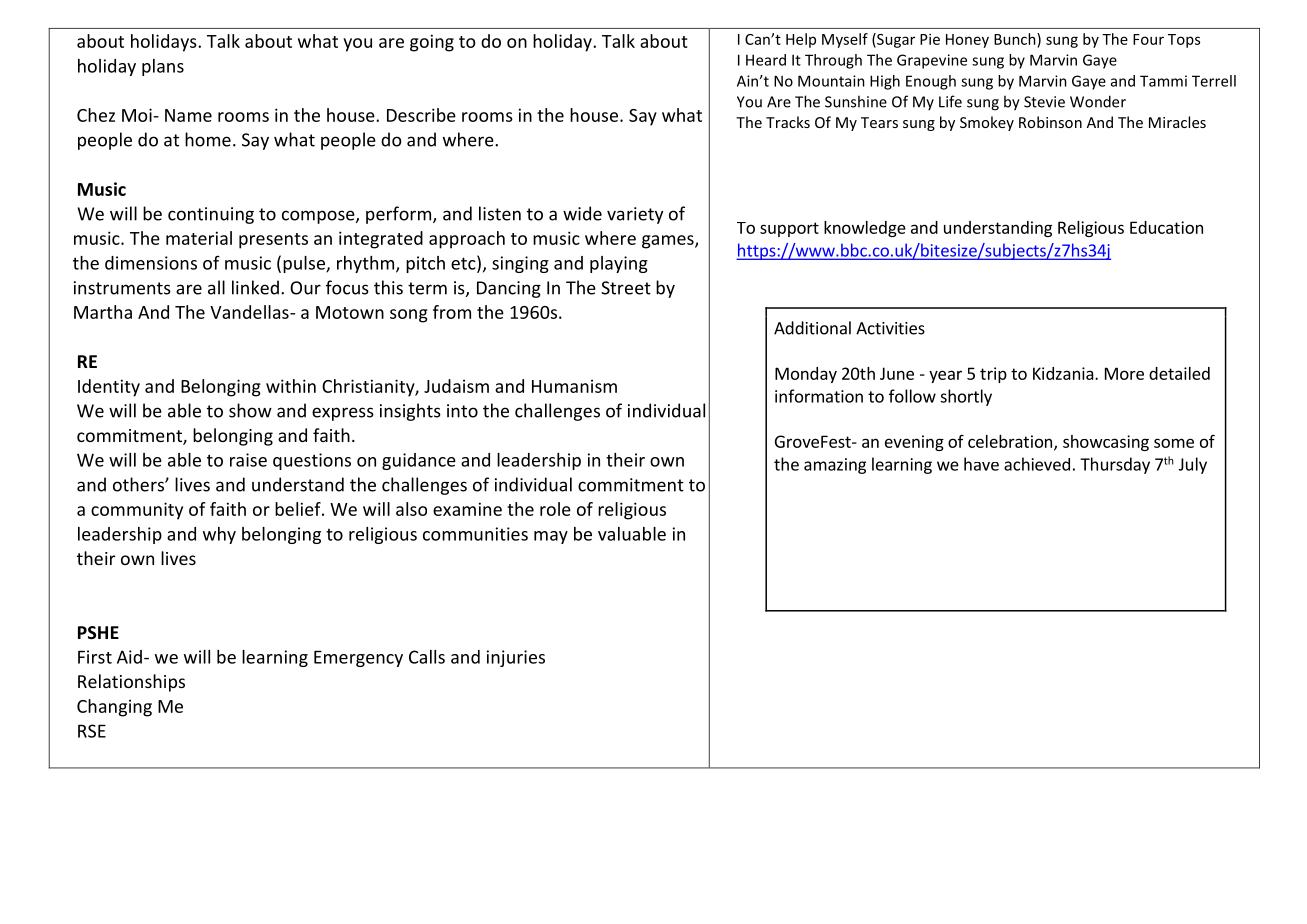  What do you see at coordinates (555, 509) in the image?
I see `role` at bounding box center [555, 509].
